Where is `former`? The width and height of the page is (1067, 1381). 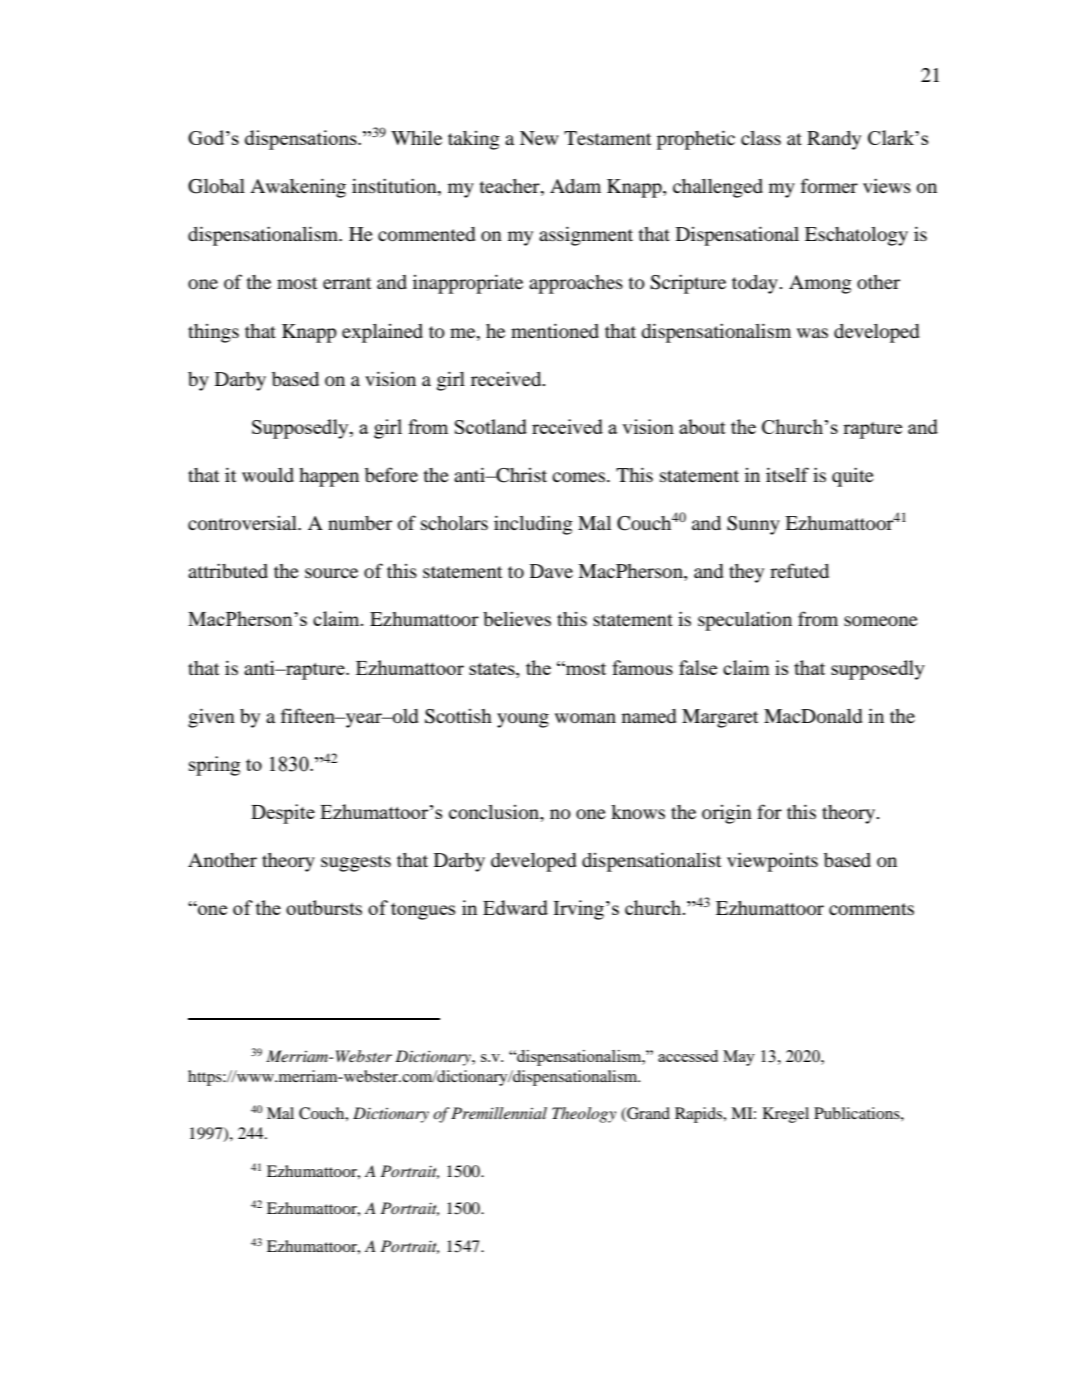 former is located at coordinates (829, 186).
